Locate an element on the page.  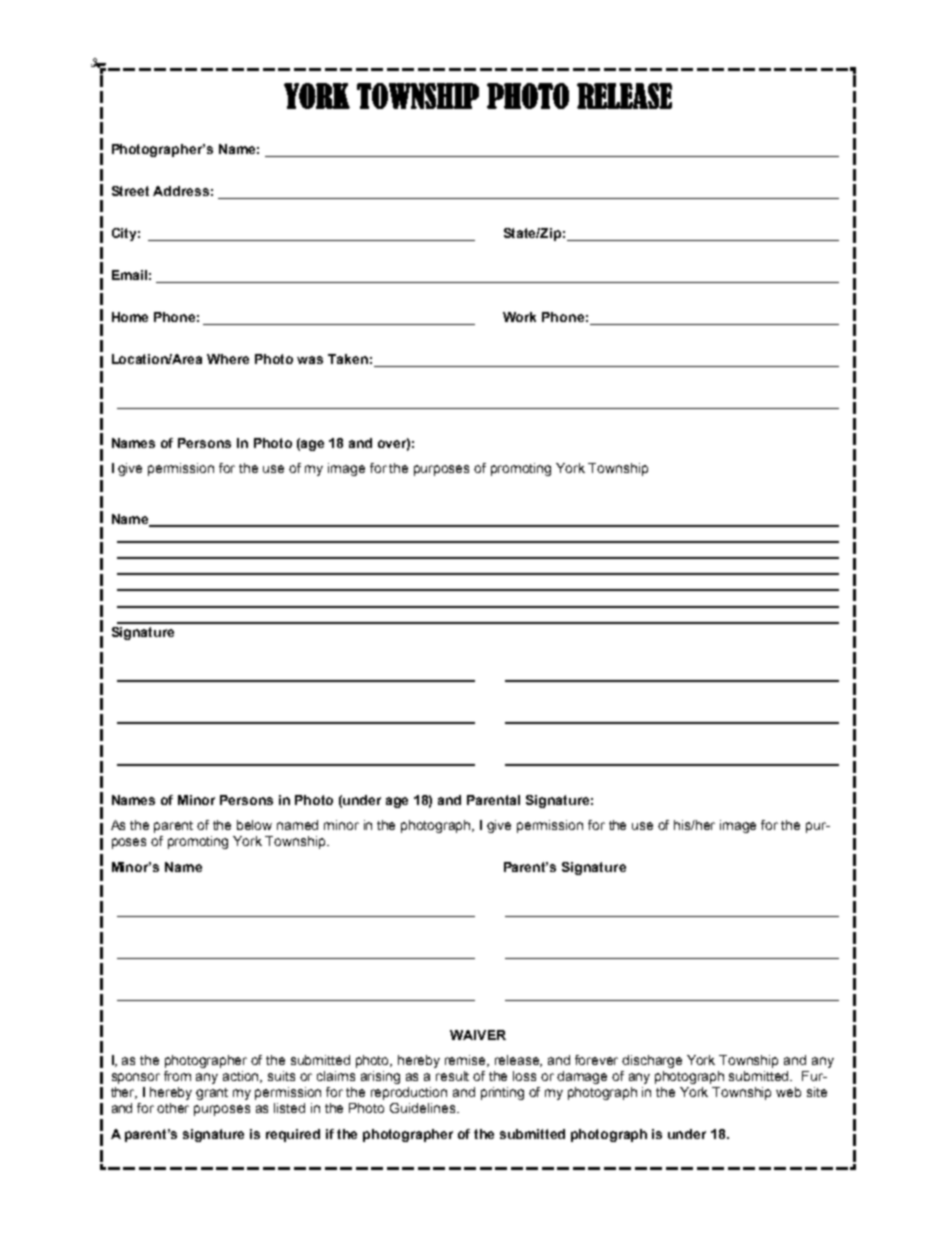
action is located at coordinates (242, 1077).
